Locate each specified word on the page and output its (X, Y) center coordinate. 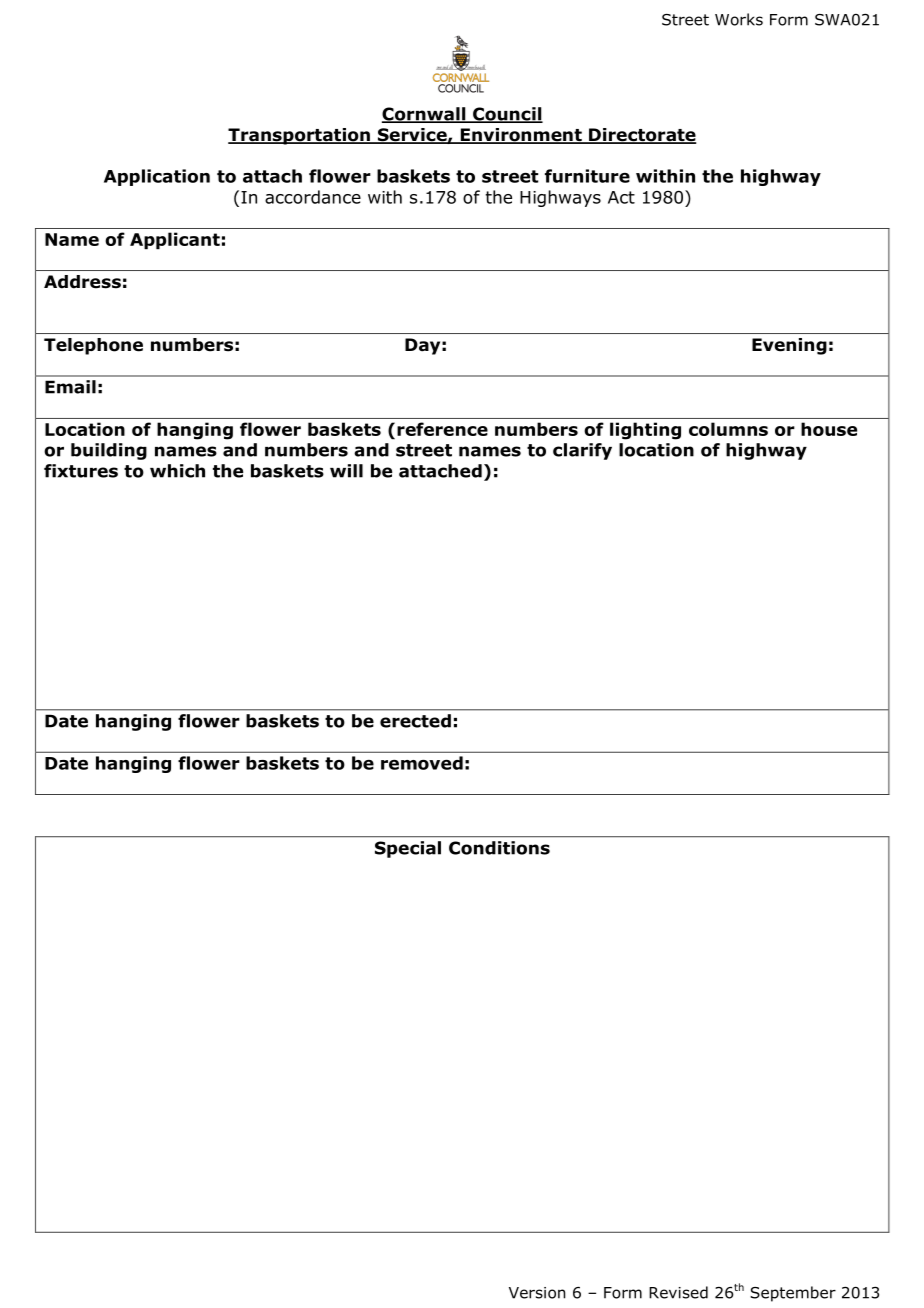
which (177, 471)
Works (739, 19)
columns (728, 429)
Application (157, 177)
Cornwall (425, 115)
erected (415, 721)
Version (537, 1293)
